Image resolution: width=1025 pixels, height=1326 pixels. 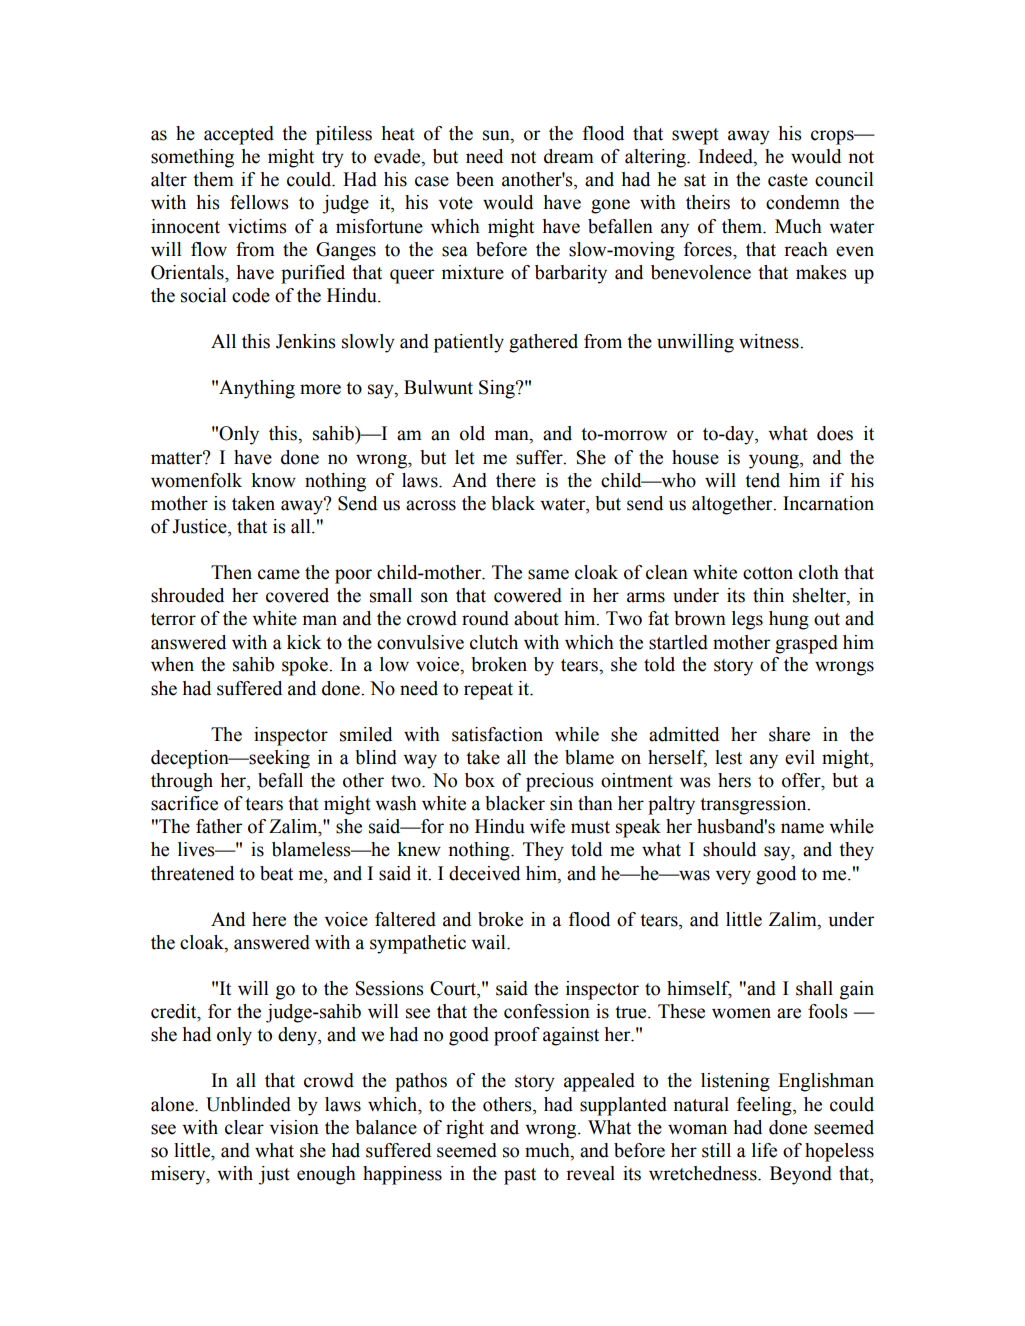 I want to click on kick, so click(x=304, y=642).
